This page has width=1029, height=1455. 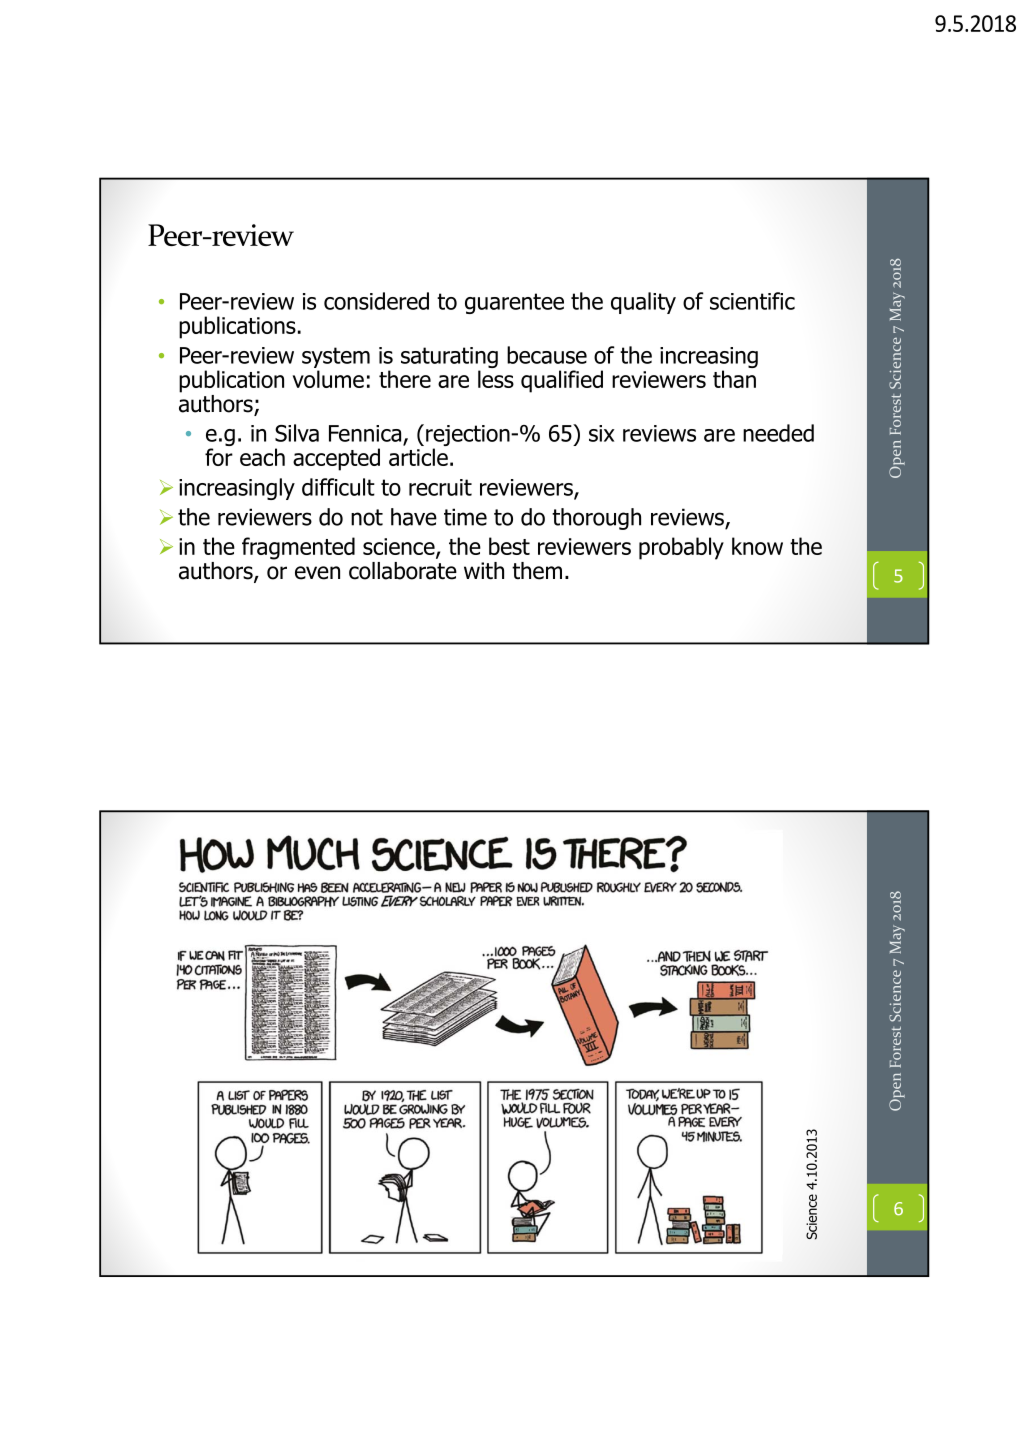 I want to click on Silva, so click(x=297, y=433).
